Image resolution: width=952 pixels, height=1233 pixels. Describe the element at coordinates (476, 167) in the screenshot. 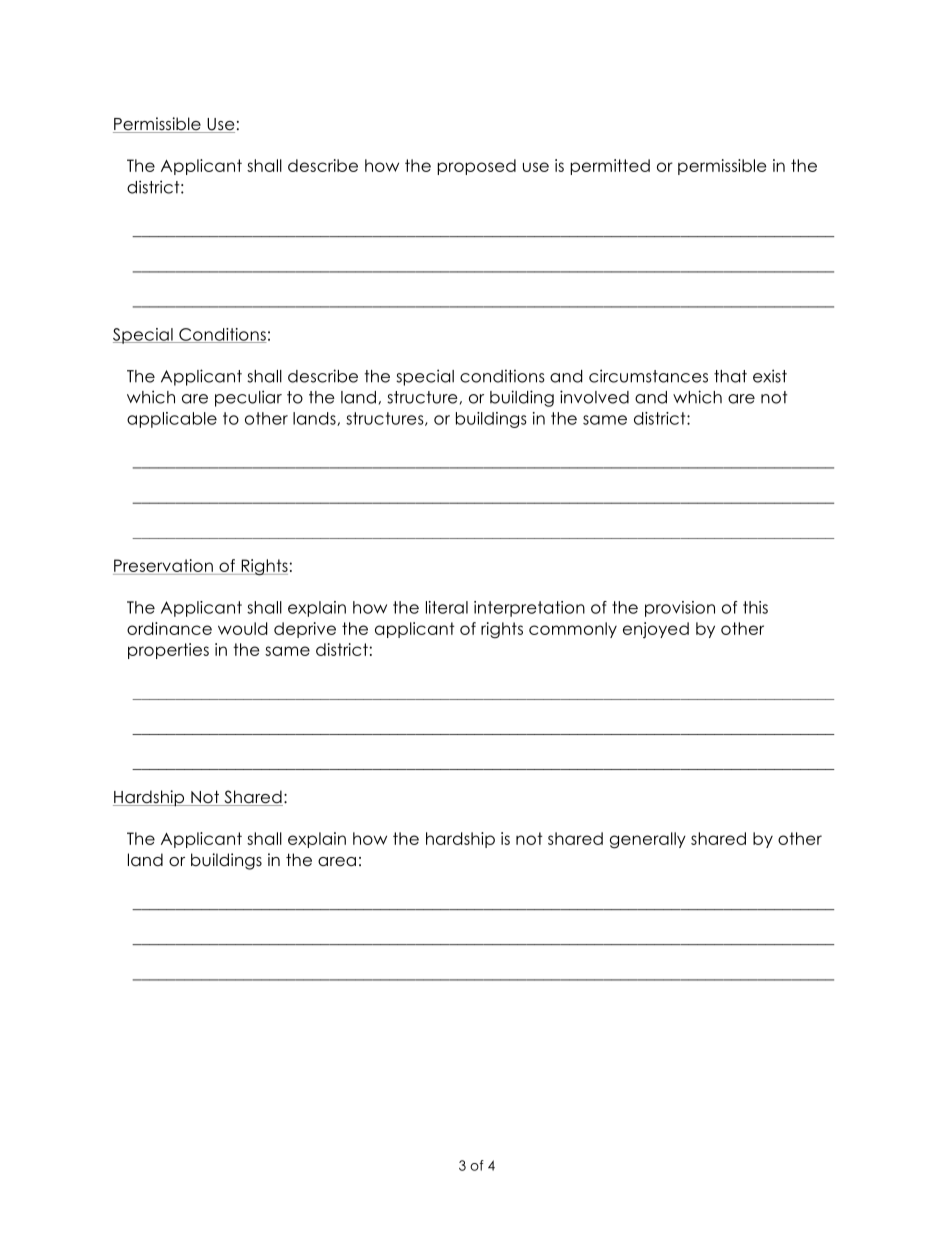

I see `proposed` at that location.
